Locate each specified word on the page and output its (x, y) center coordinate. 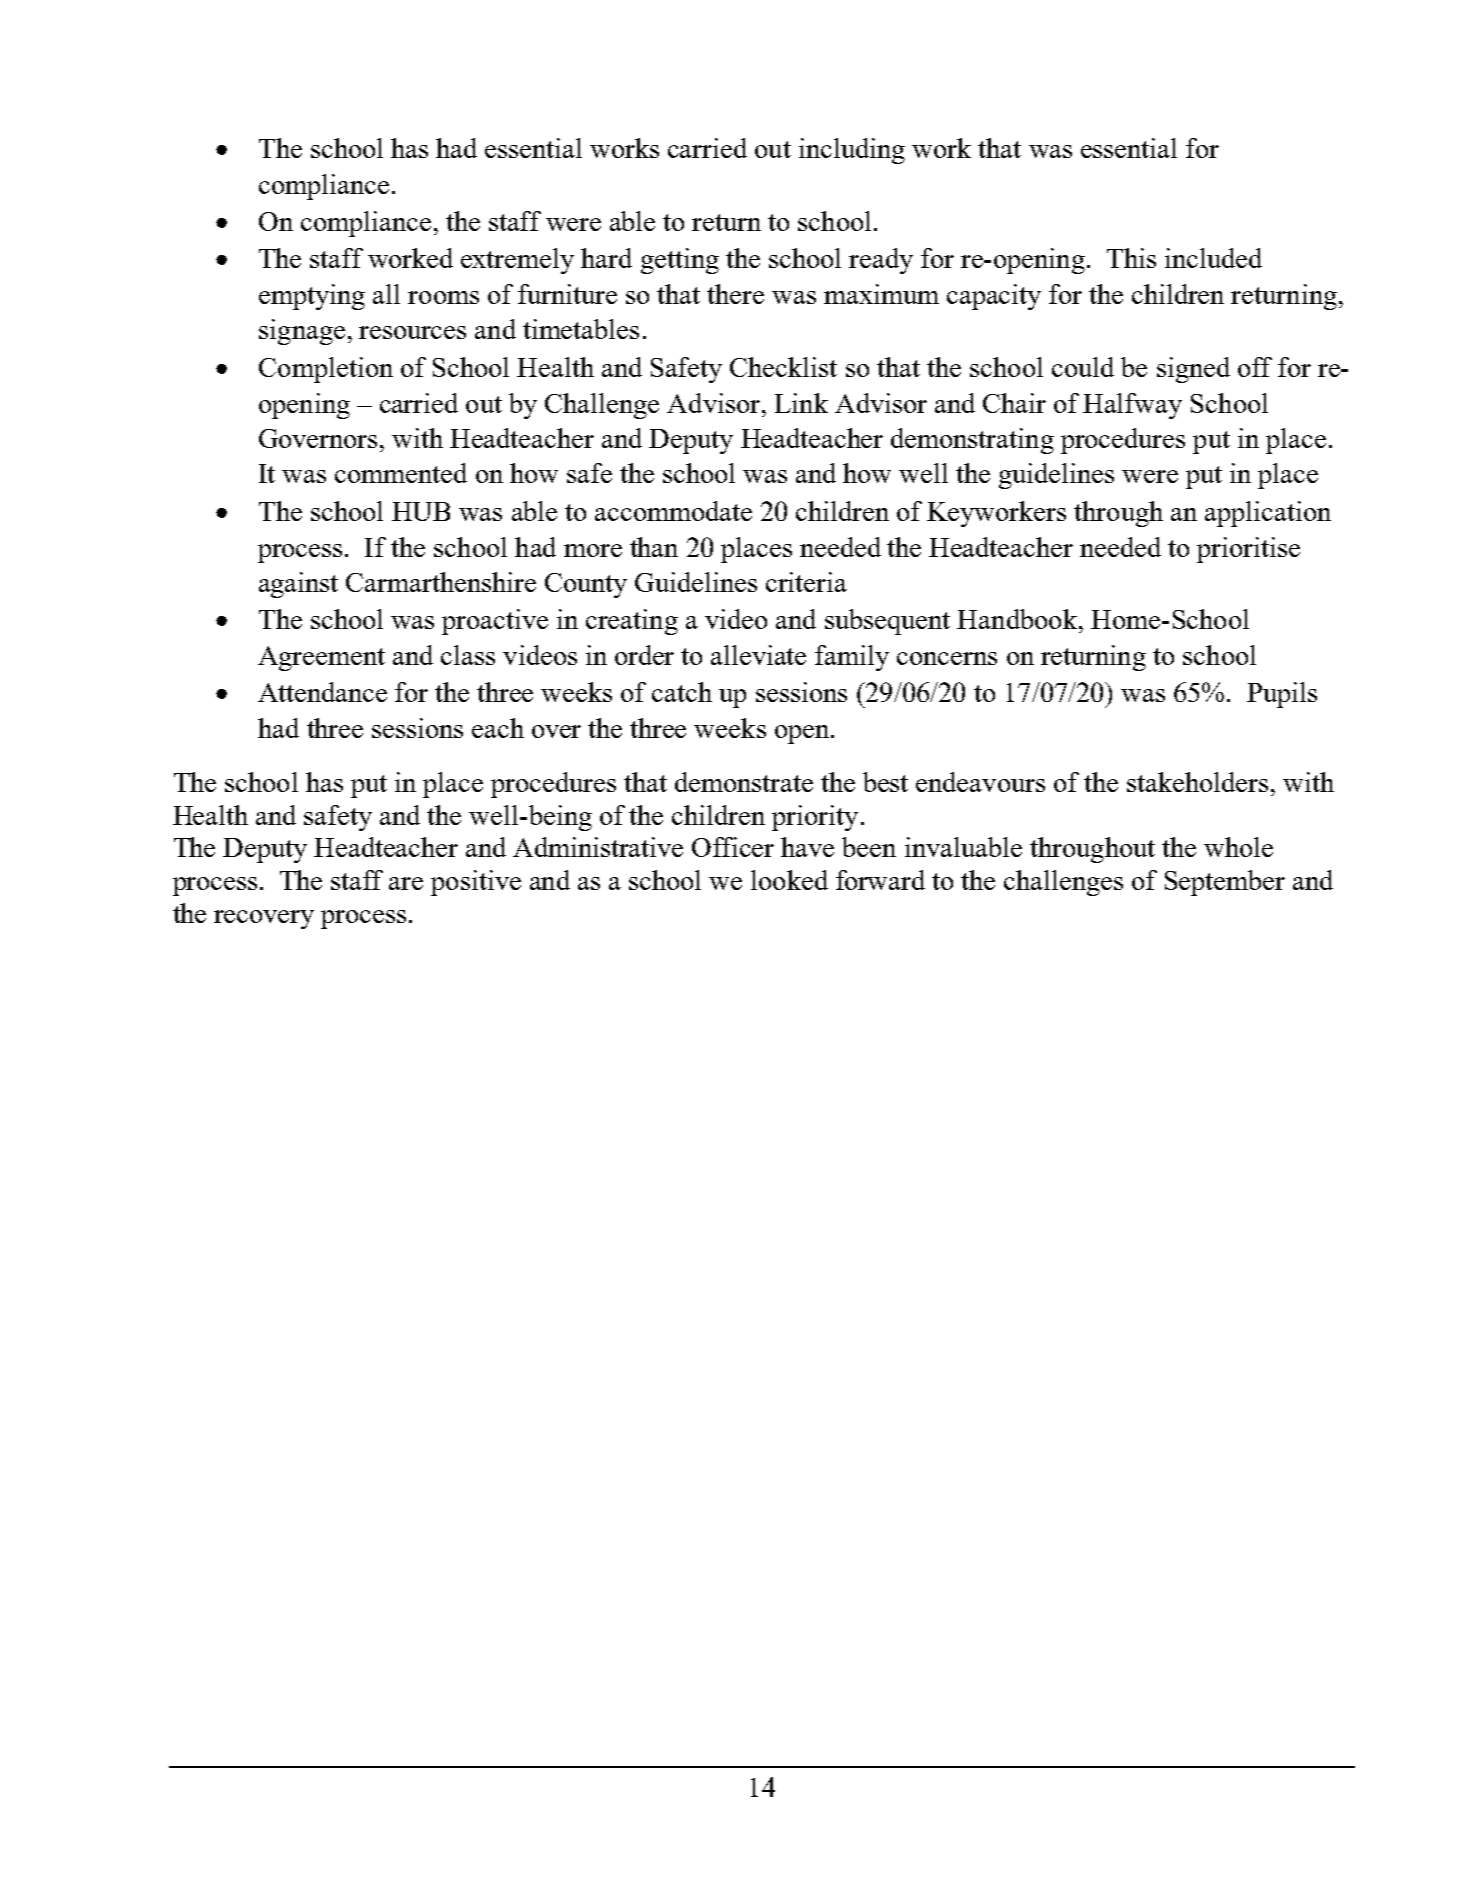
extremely (517, 261)
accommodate (673, 511)
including (852, 151)
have (807, 847)
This (1131, 258)
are (406, 883)
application (1268, 514)
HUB (421, 511)
